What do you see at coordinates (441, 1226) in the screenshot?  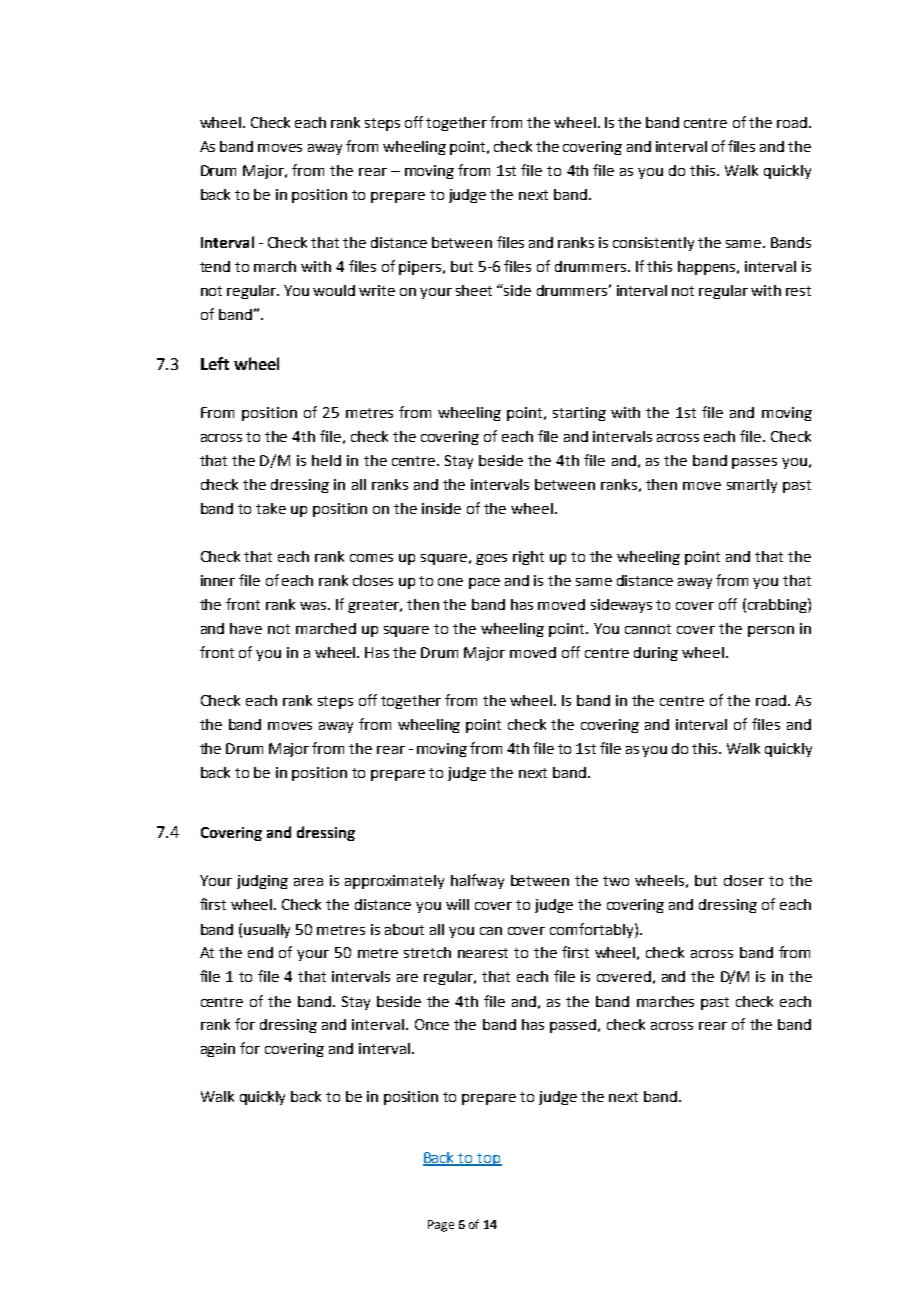 I see `Page` at bounding box center [441, 1226].
